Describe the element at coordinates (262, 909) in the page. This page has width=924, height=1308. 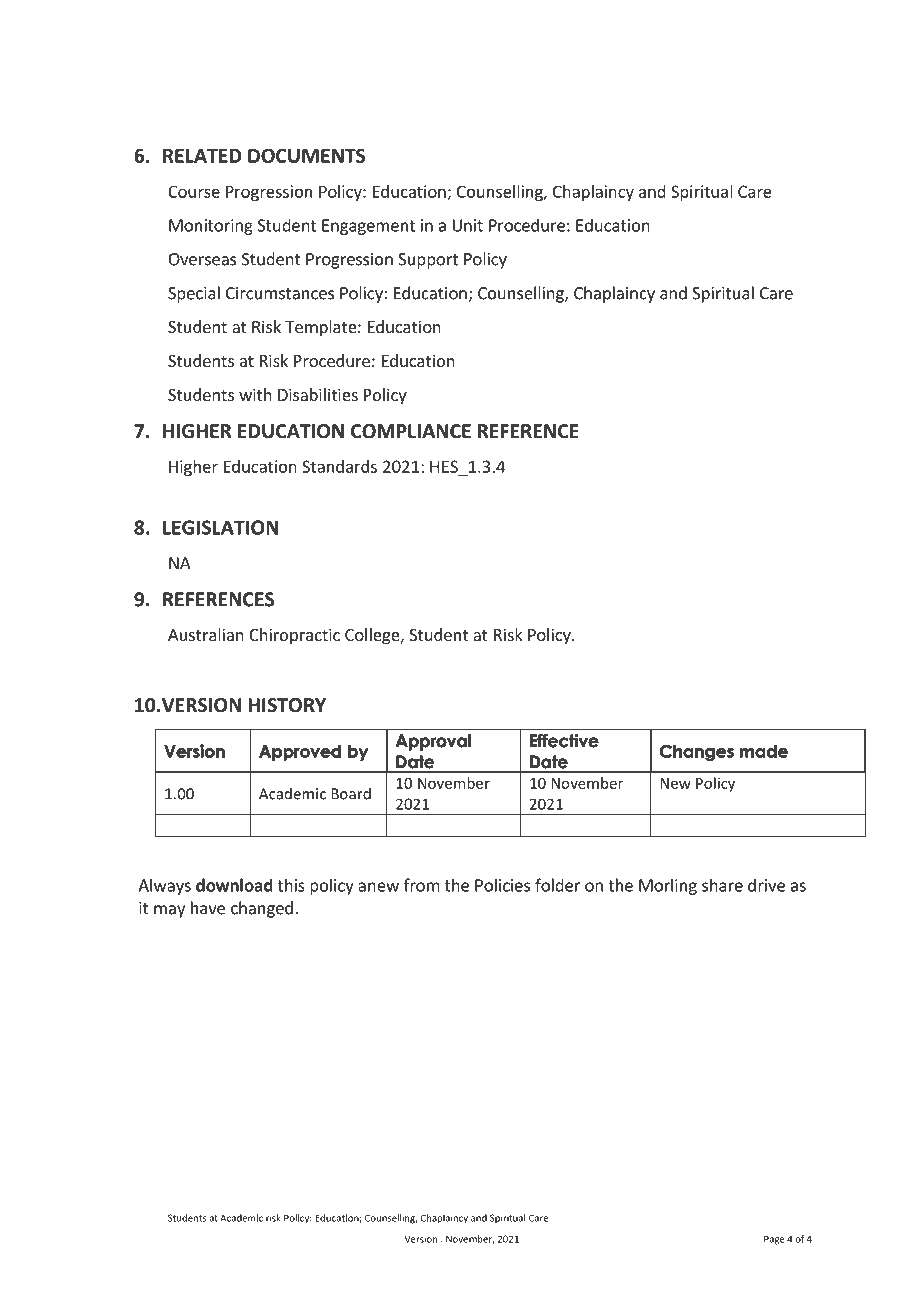
I see `changed` at that location.
